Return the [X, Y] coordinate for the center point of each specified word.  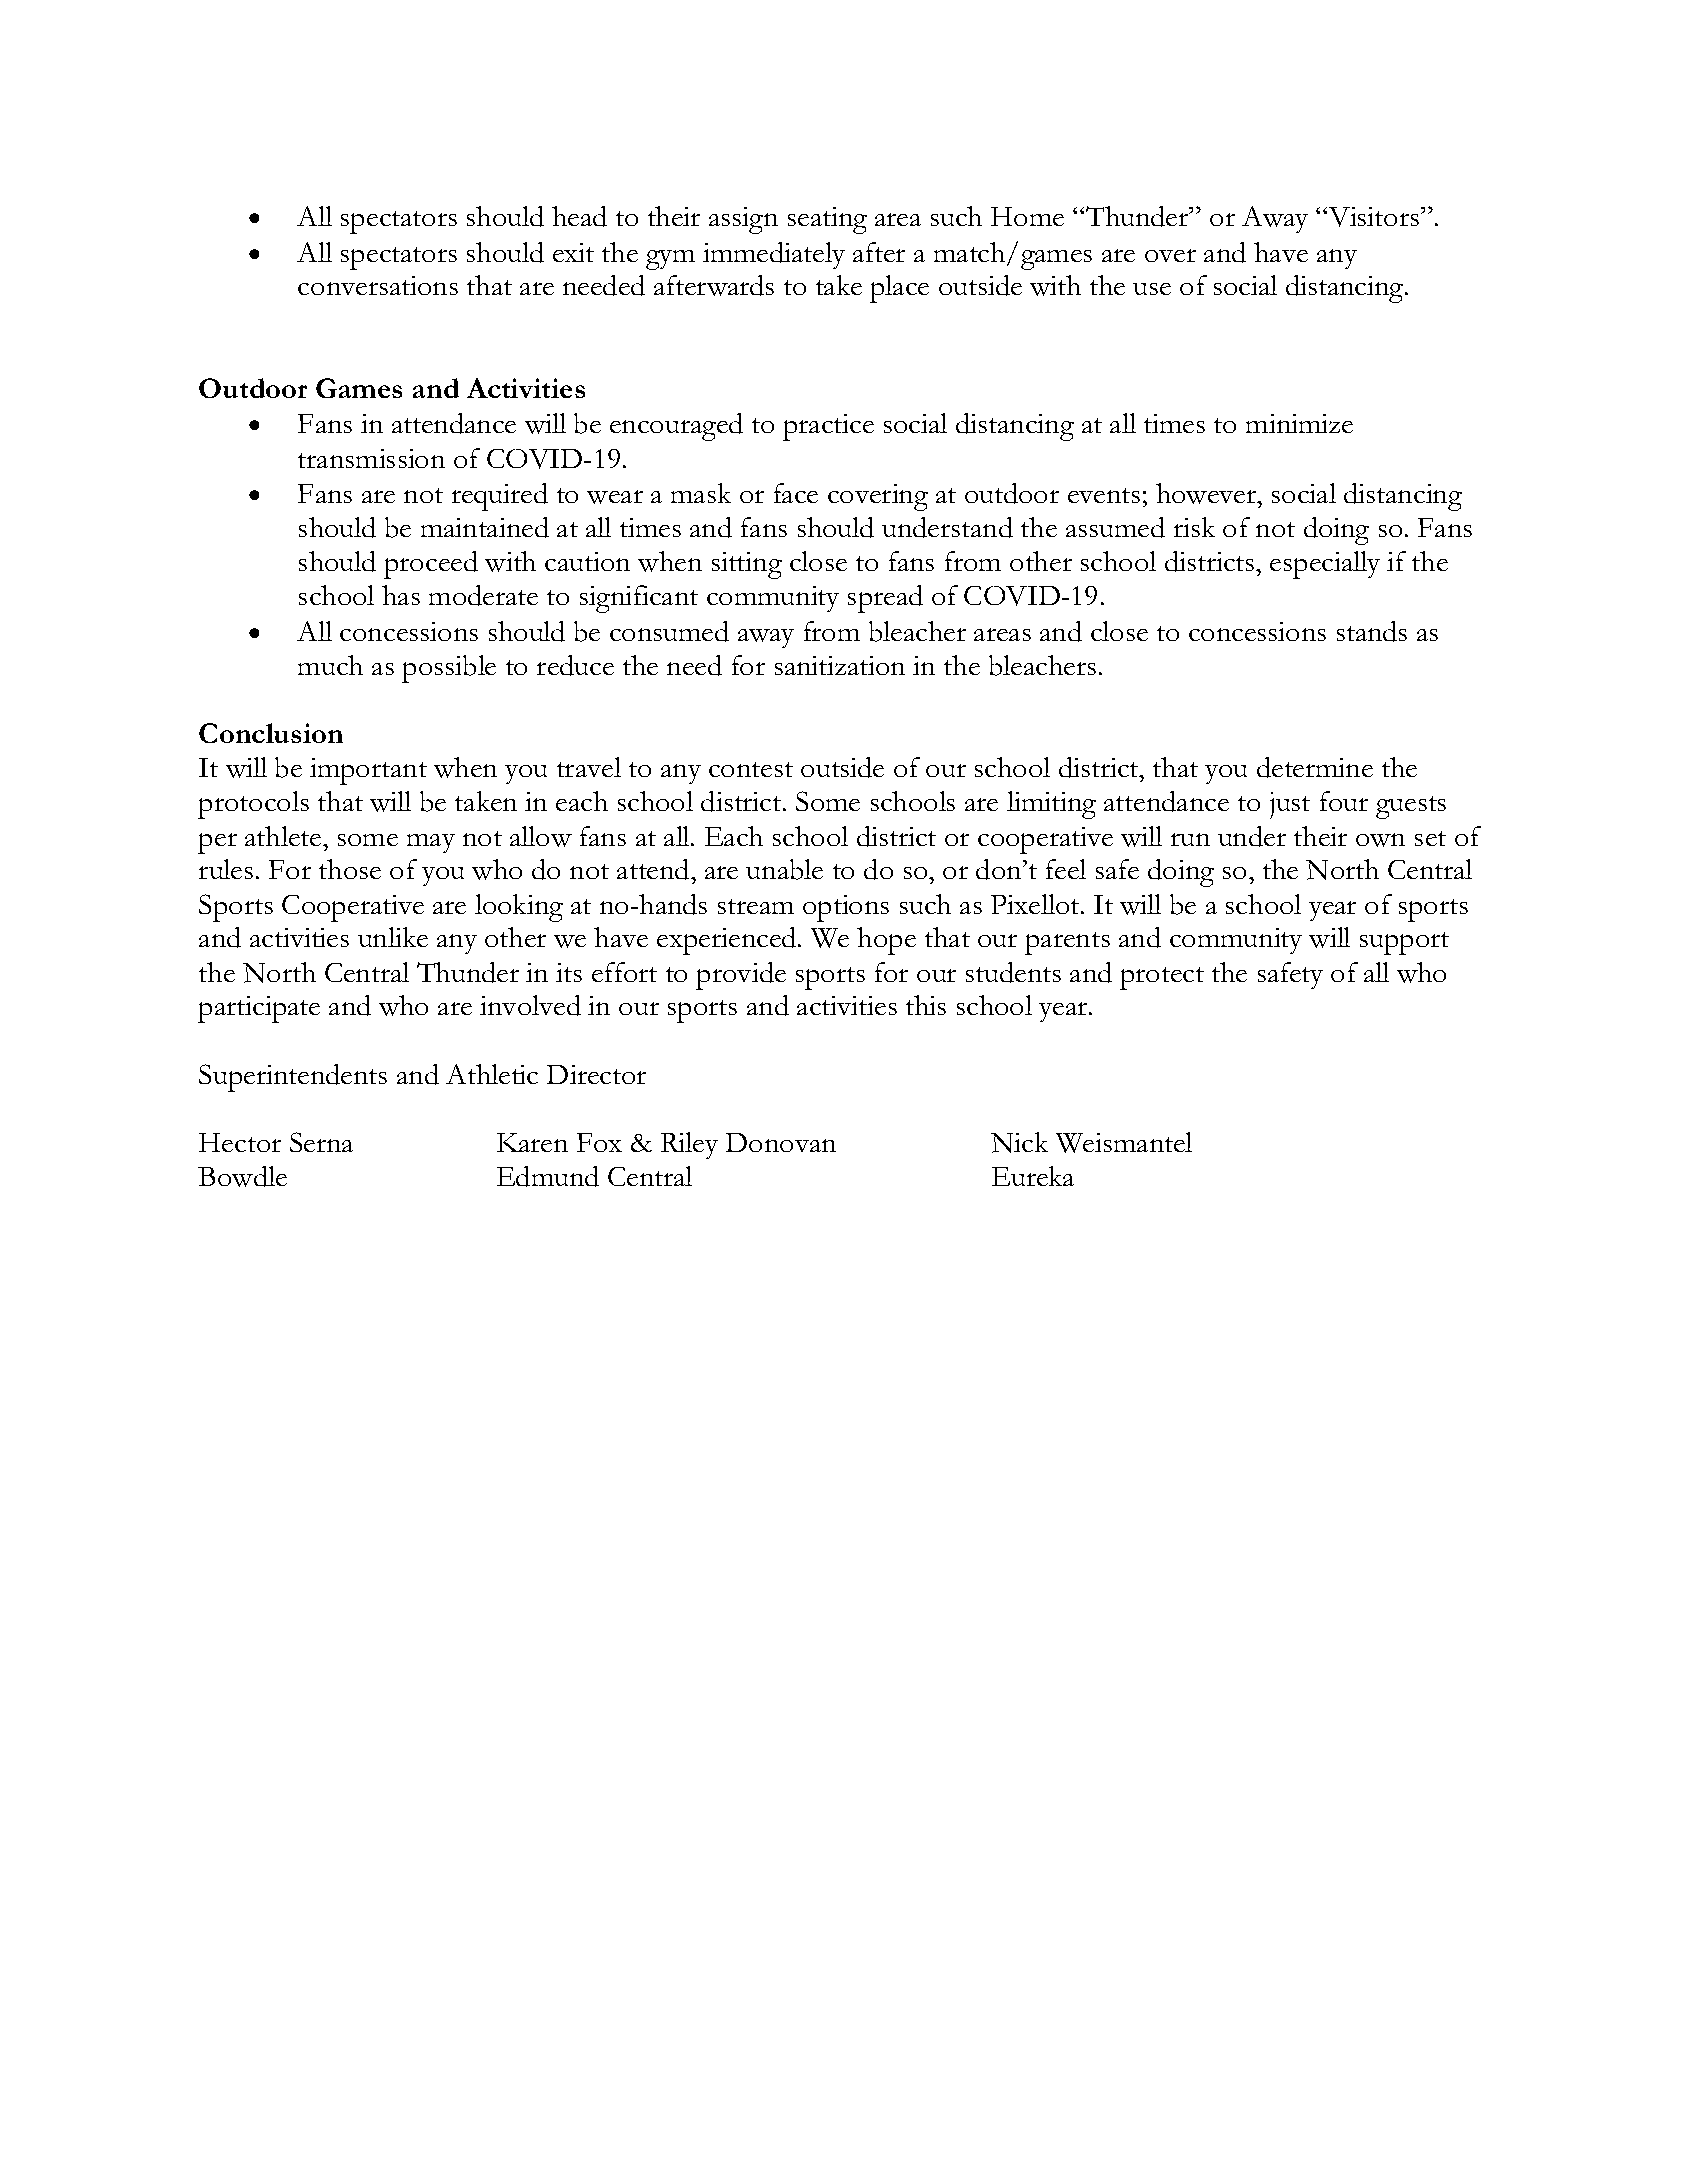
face [796, 493]
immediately [774, 255]
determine [1315, 767]
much [330, 665]
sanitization [840, 665]
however [1207, 493]
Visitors [1375, 217]
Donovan [781, 1142]
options [846, 908]
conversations [378, 285]
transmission [371, 458]
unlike [393, 937]
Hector [240, 1142]
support [1404, 943]
